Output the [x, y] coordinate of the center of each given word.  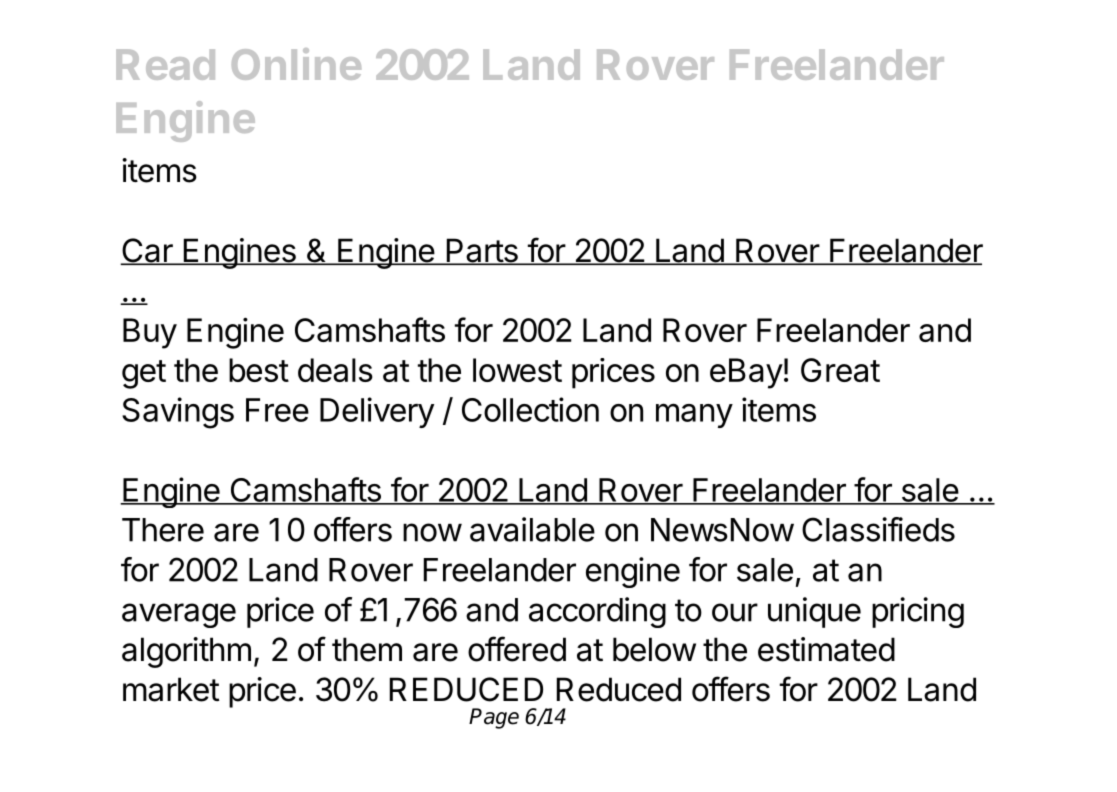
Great [840, 370]
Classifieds [878, 529]
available [532, 529]
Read [165, 64]
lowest [517, 370]
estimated [826, 649]
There [163, 530]
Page [494, 718]
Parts [482, 251]
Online [296, 64]
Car [147, 251]
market [171, 689]
